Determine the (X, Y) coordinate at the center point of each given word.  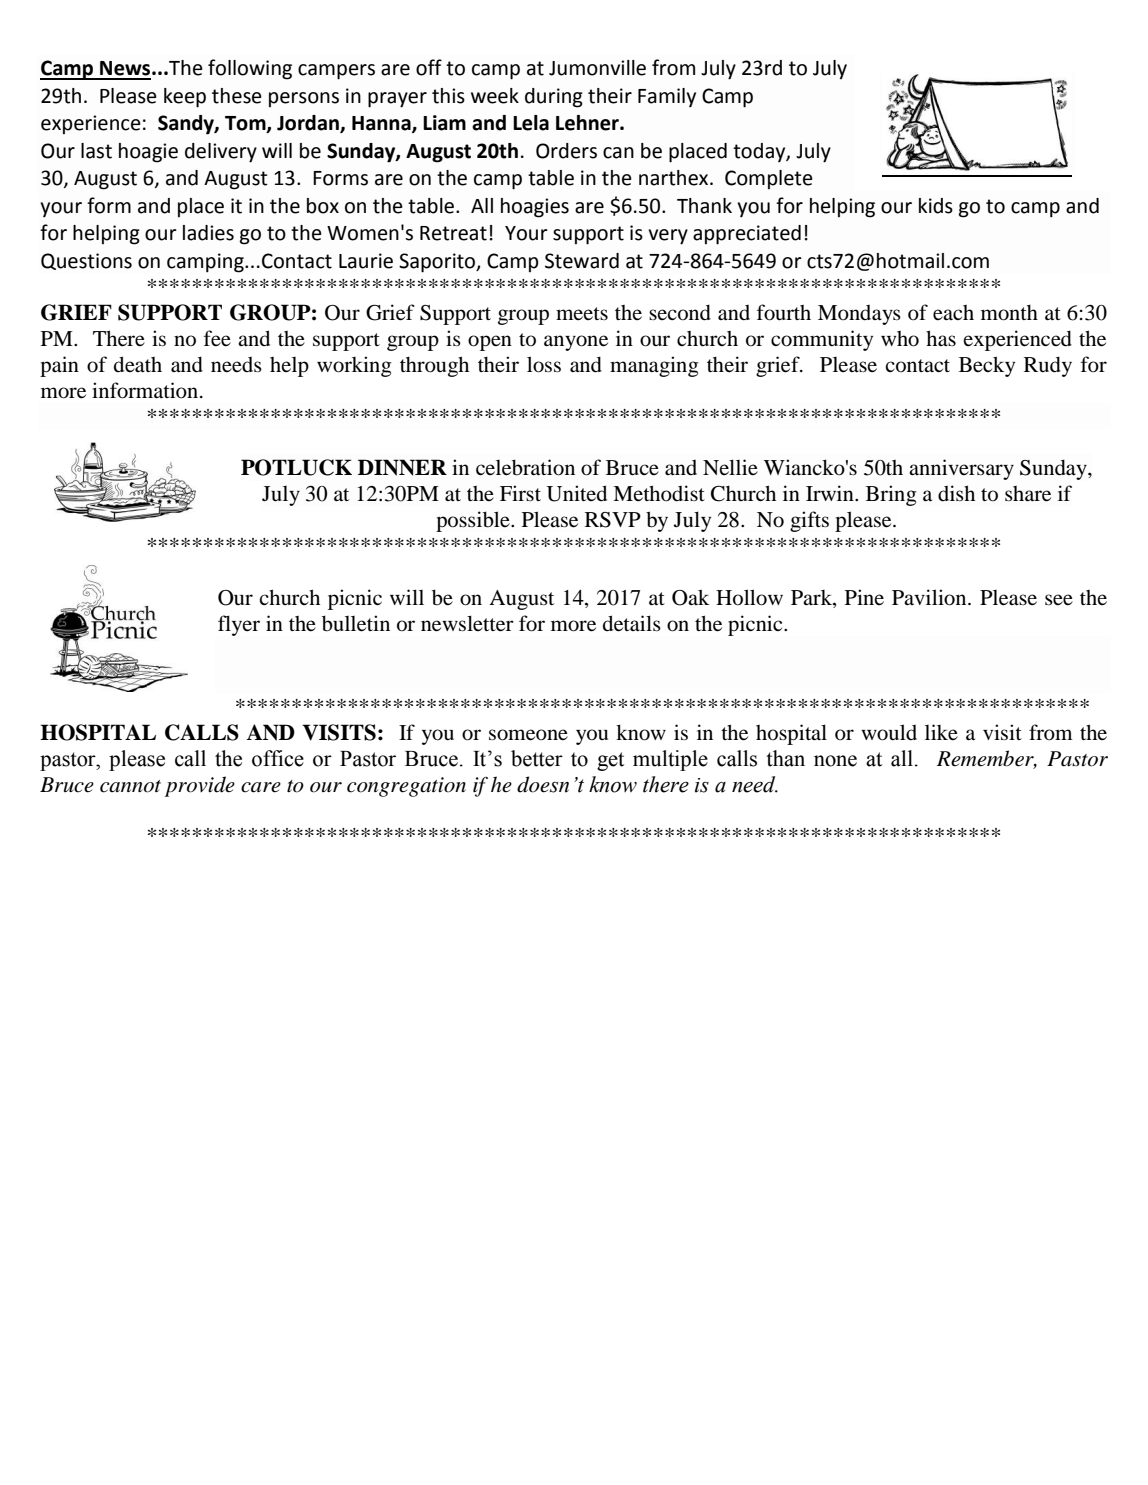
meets (582, 313)
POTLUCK (296, 467)
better (537, 758)
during (554, 98)
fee (217, 338)
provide (200, 786)
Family (667, 97)
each (953, 313)
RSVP (613, 520)
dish (956, 493)
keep (185, 98)
